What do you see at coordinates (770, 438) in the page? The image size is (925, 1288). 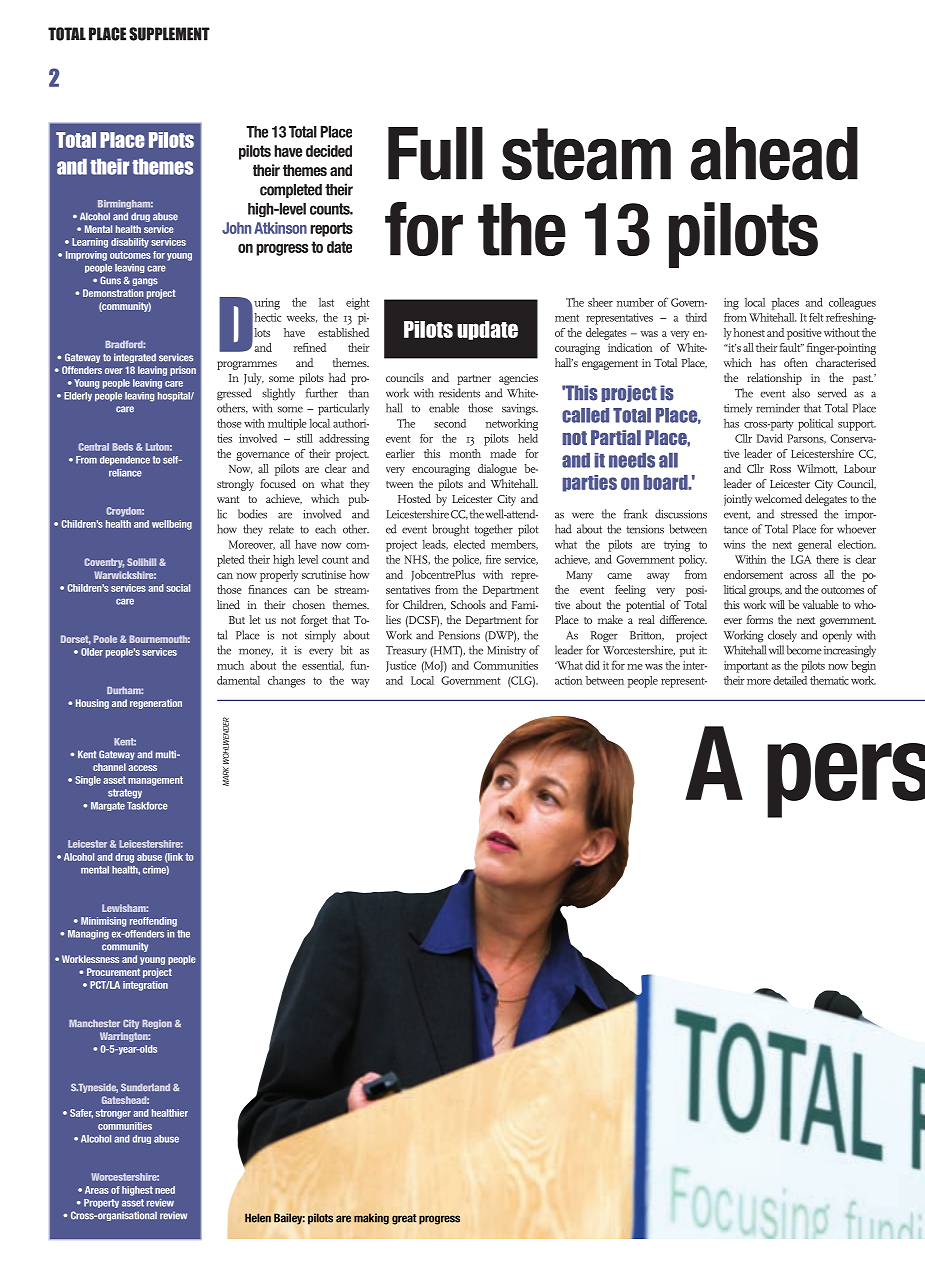 I see `David` at bounding box center [770, 438].
